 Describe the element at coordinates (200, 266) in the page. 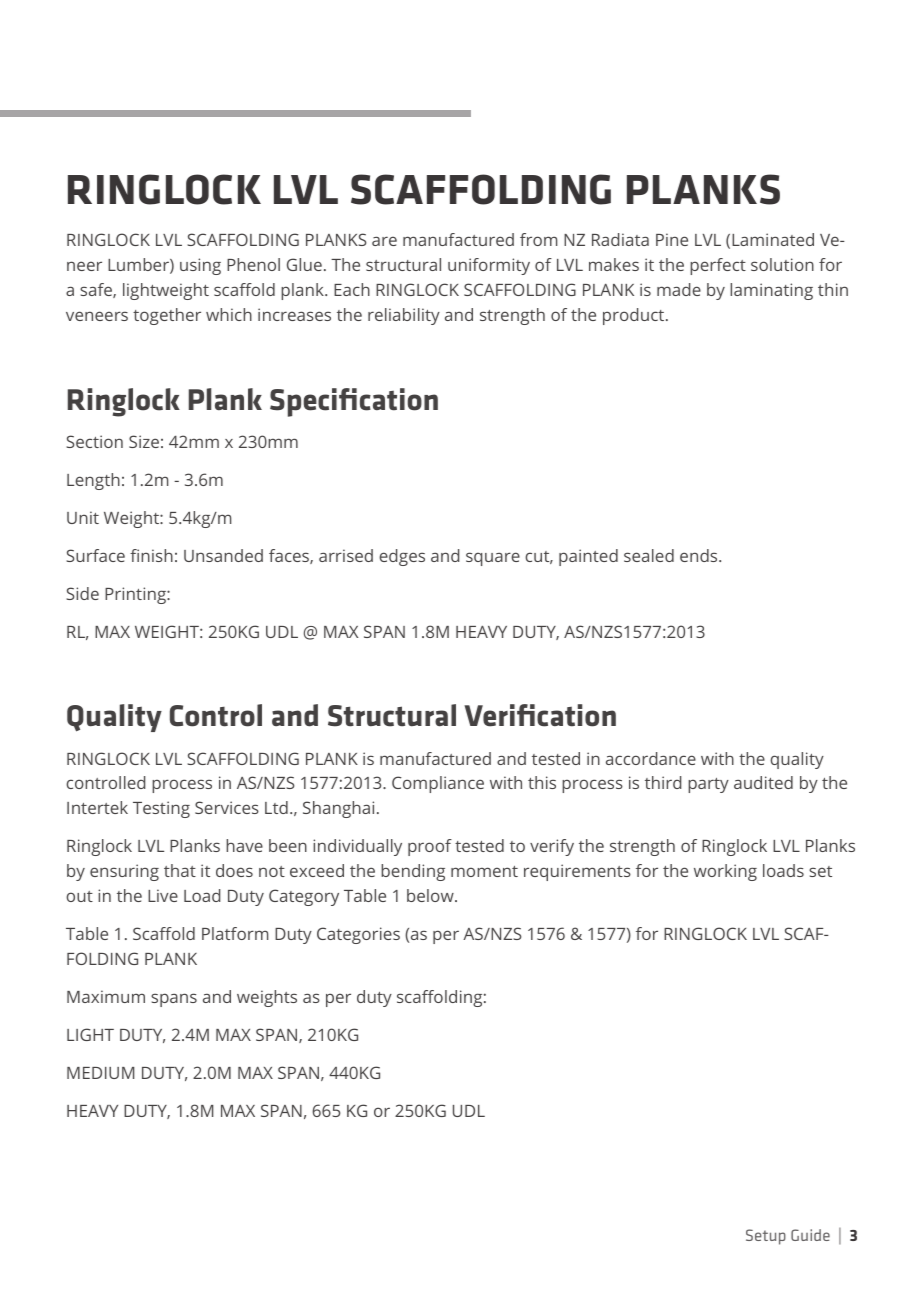

I see `using` at that location.
